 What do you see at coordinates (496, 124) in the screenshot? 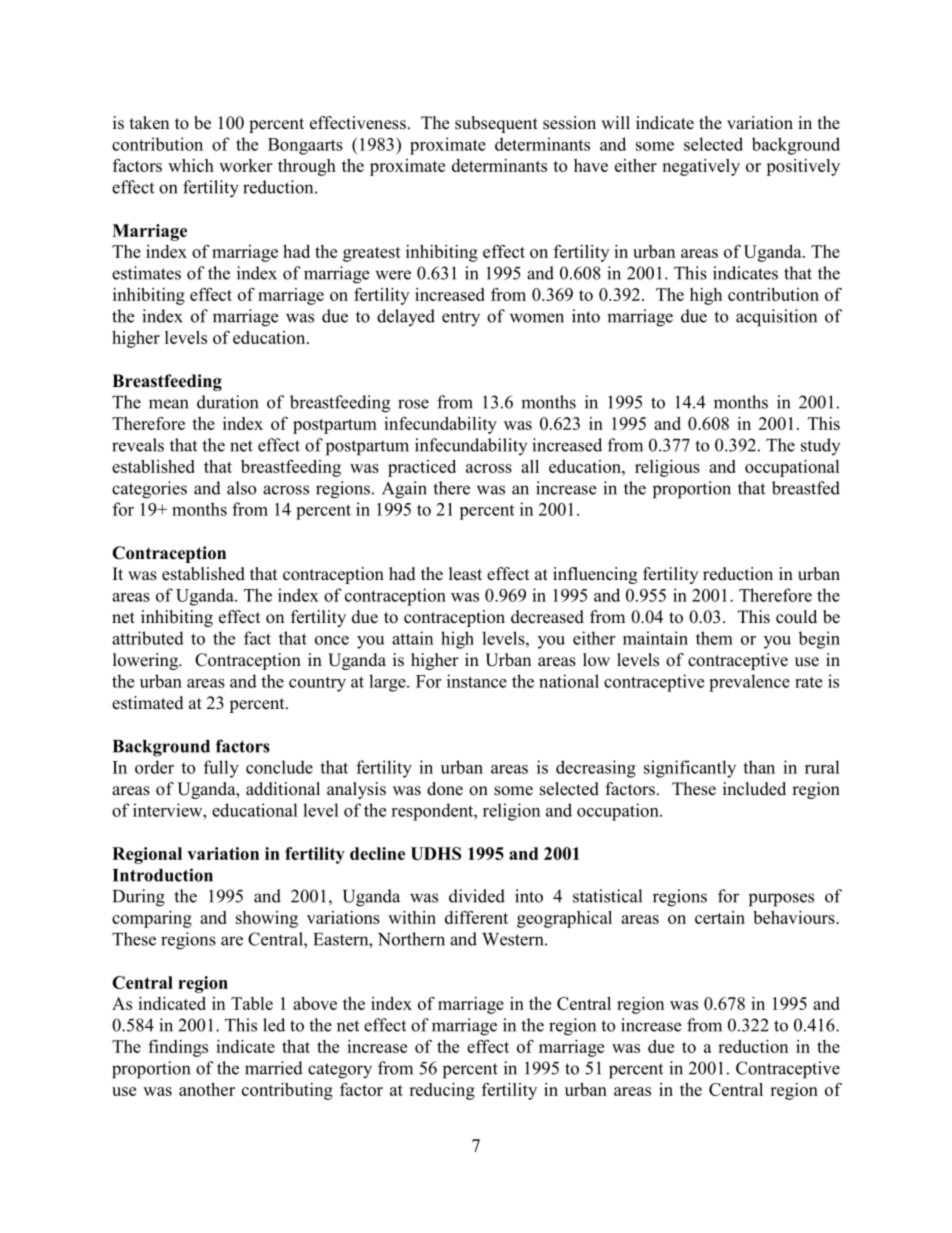
I see `subsequent` at bounding box center [496, 124].
